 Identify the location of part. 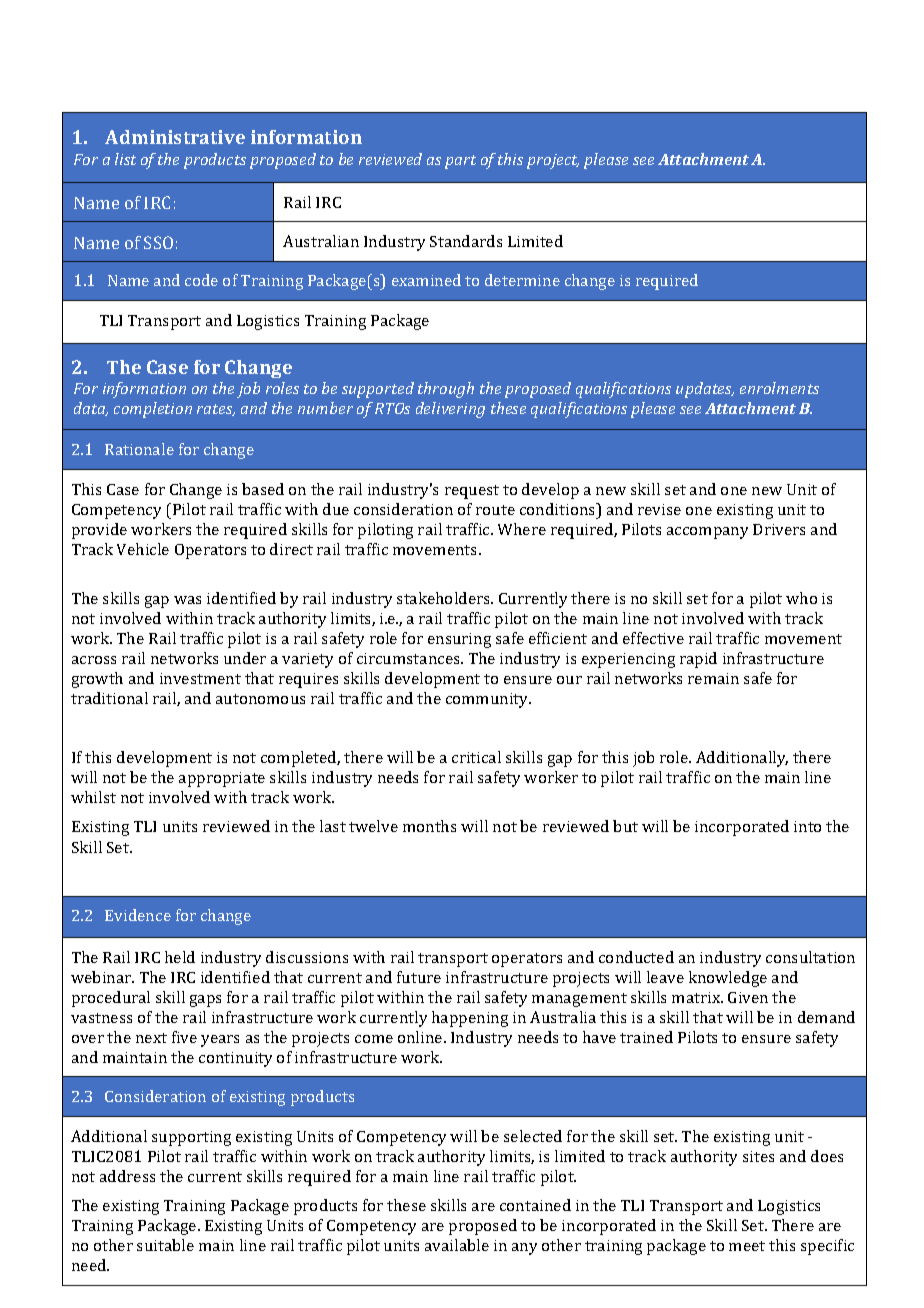
(460, 162).
